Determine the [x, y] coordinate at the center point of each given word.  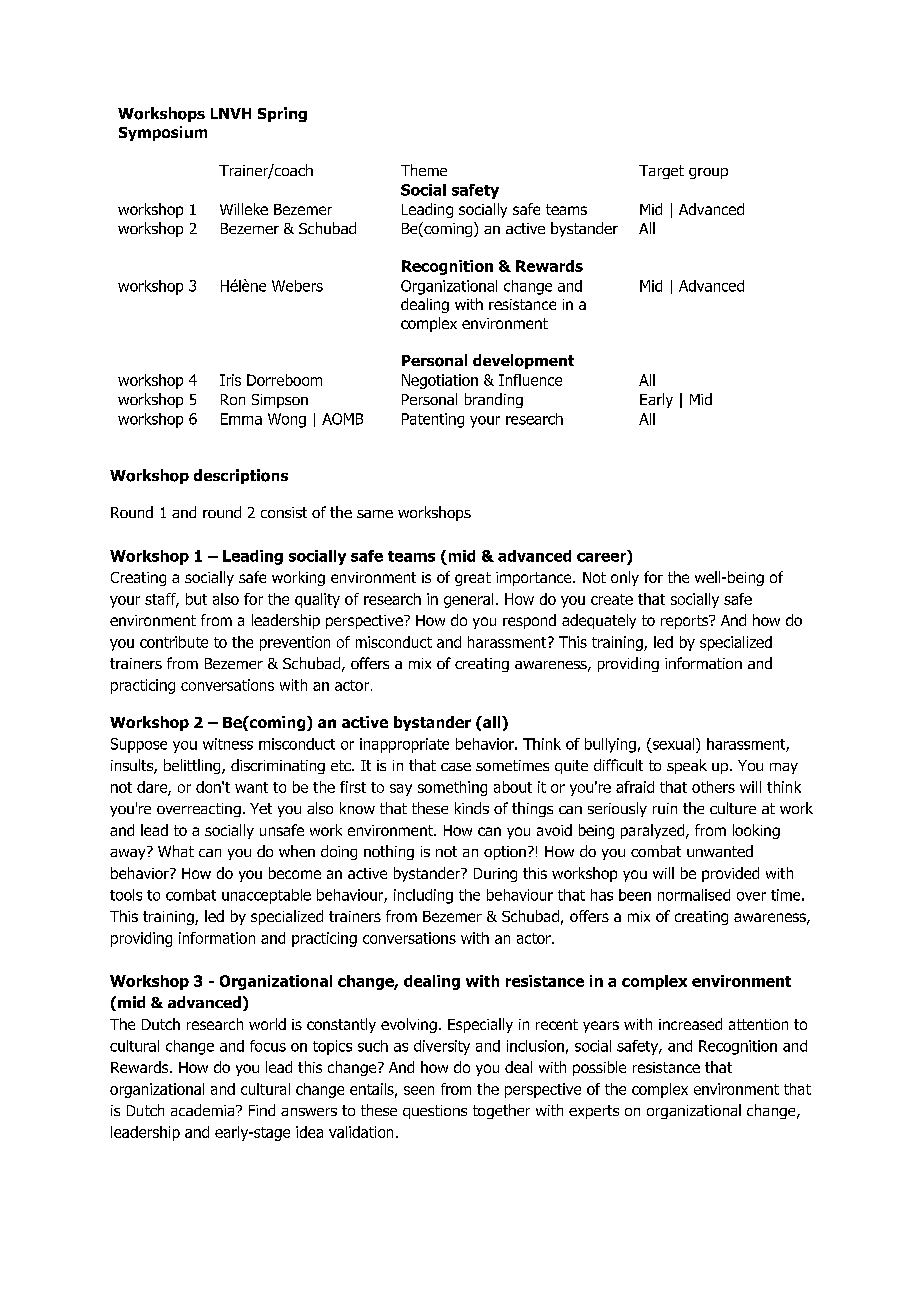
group [708, 173]
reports [686, 622]
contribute [174, 642]
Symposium [163, 133]
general [468, 600]
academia [204, 1110]
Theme [424, 170]
